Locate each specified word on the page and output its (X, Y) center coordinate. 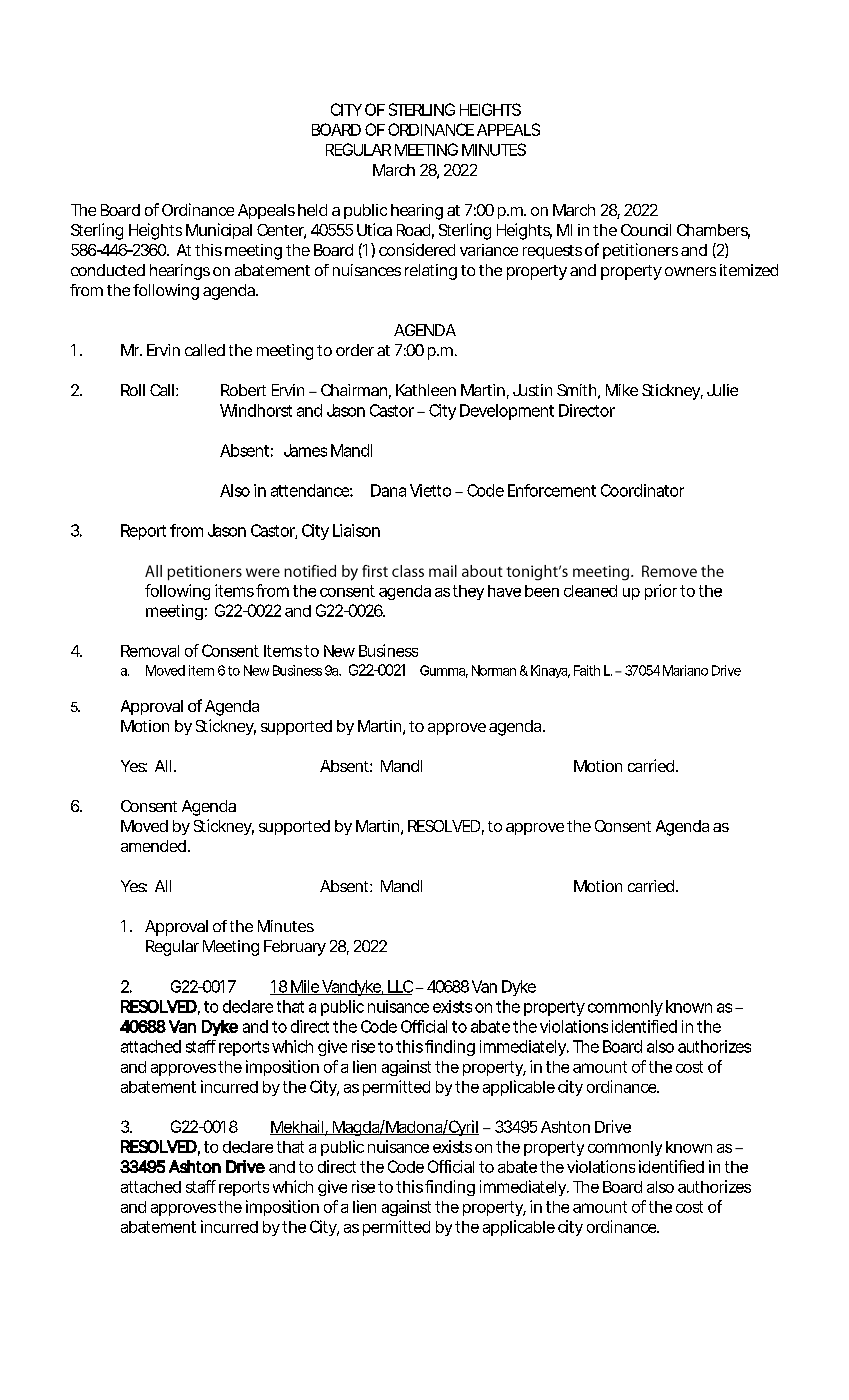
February (295, 948)
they (468, 592)
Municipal (219, 231)
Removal (150, 651)
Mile (304, 987)
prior (661, 592)
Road (413, 230)
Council (646, 230)
